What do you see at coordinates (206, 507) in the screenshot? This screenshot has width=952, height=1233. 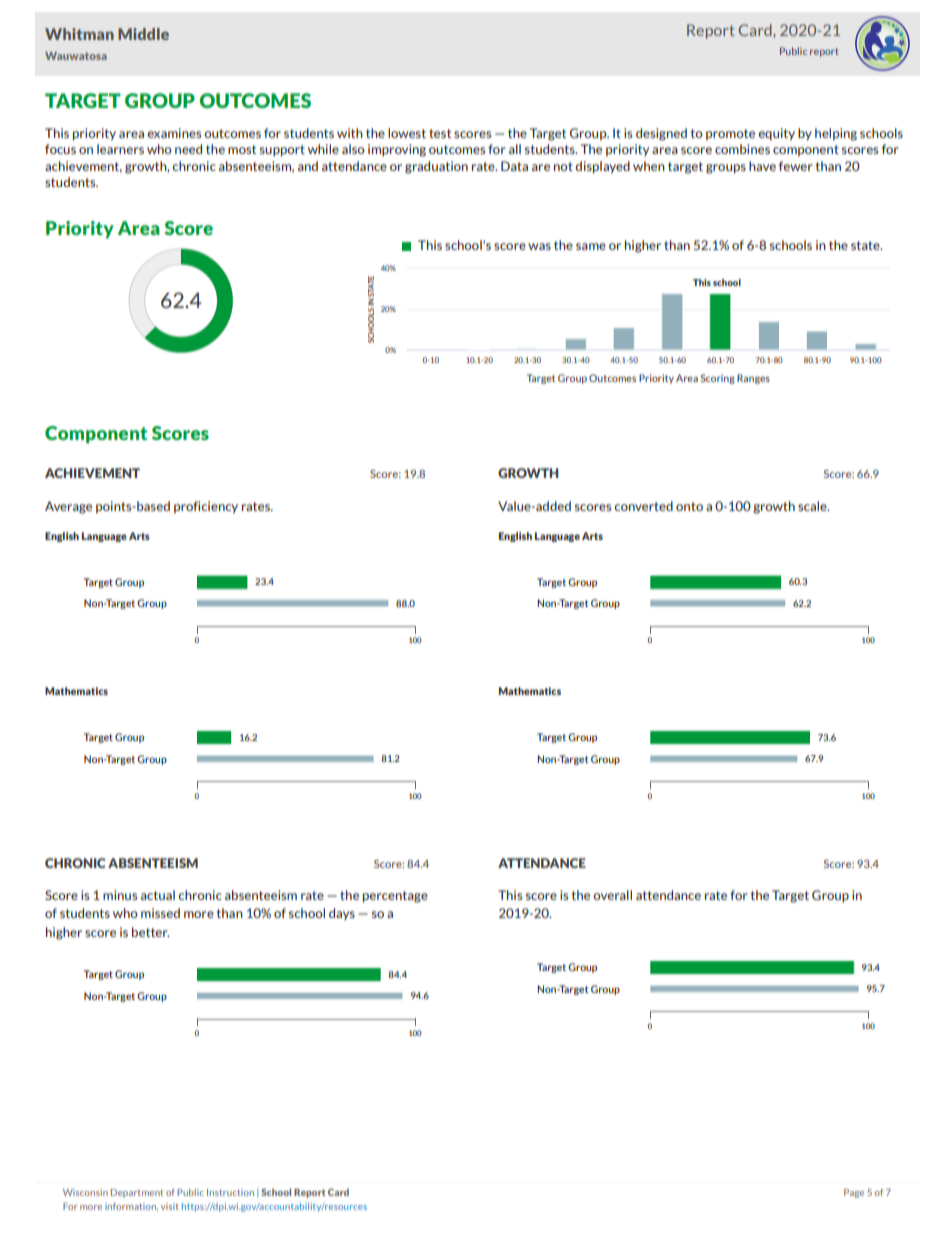 I see `proficiency` at bounding box center [206, 507].
